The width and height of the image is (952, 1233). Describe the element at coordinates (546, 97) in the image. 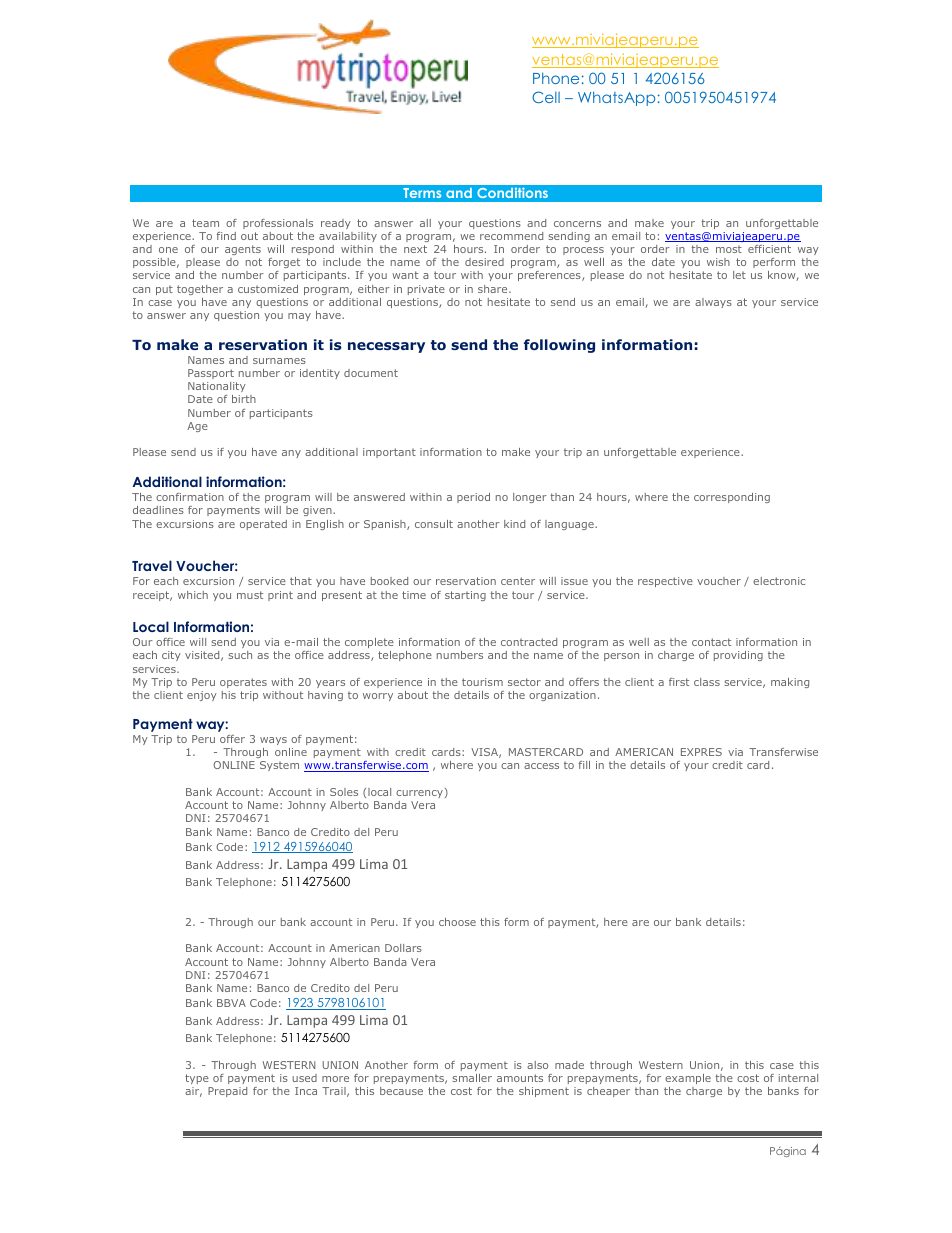

I see `Cell` at that location.
